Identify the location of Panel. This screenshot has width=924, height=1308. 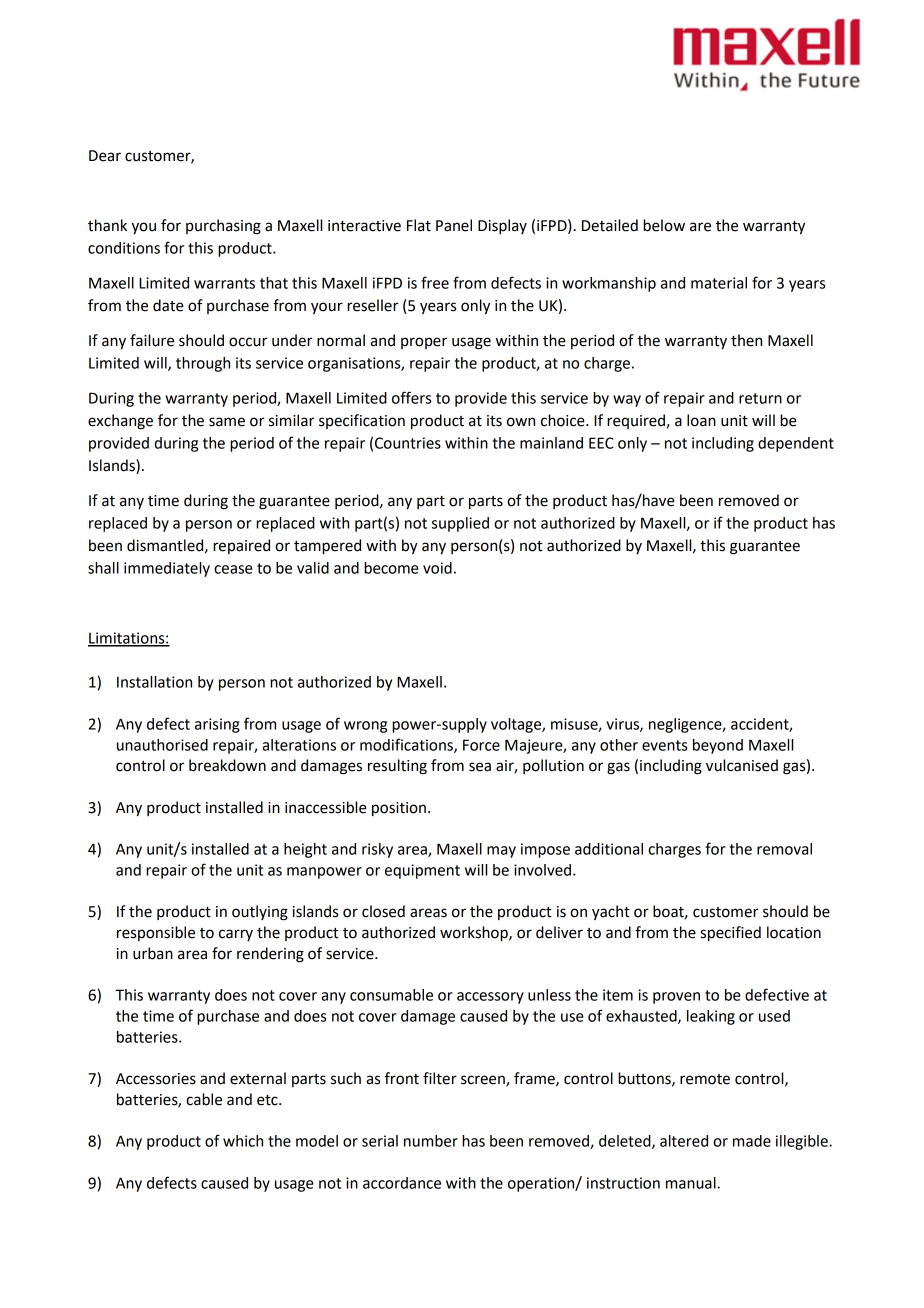
(454, 225).
